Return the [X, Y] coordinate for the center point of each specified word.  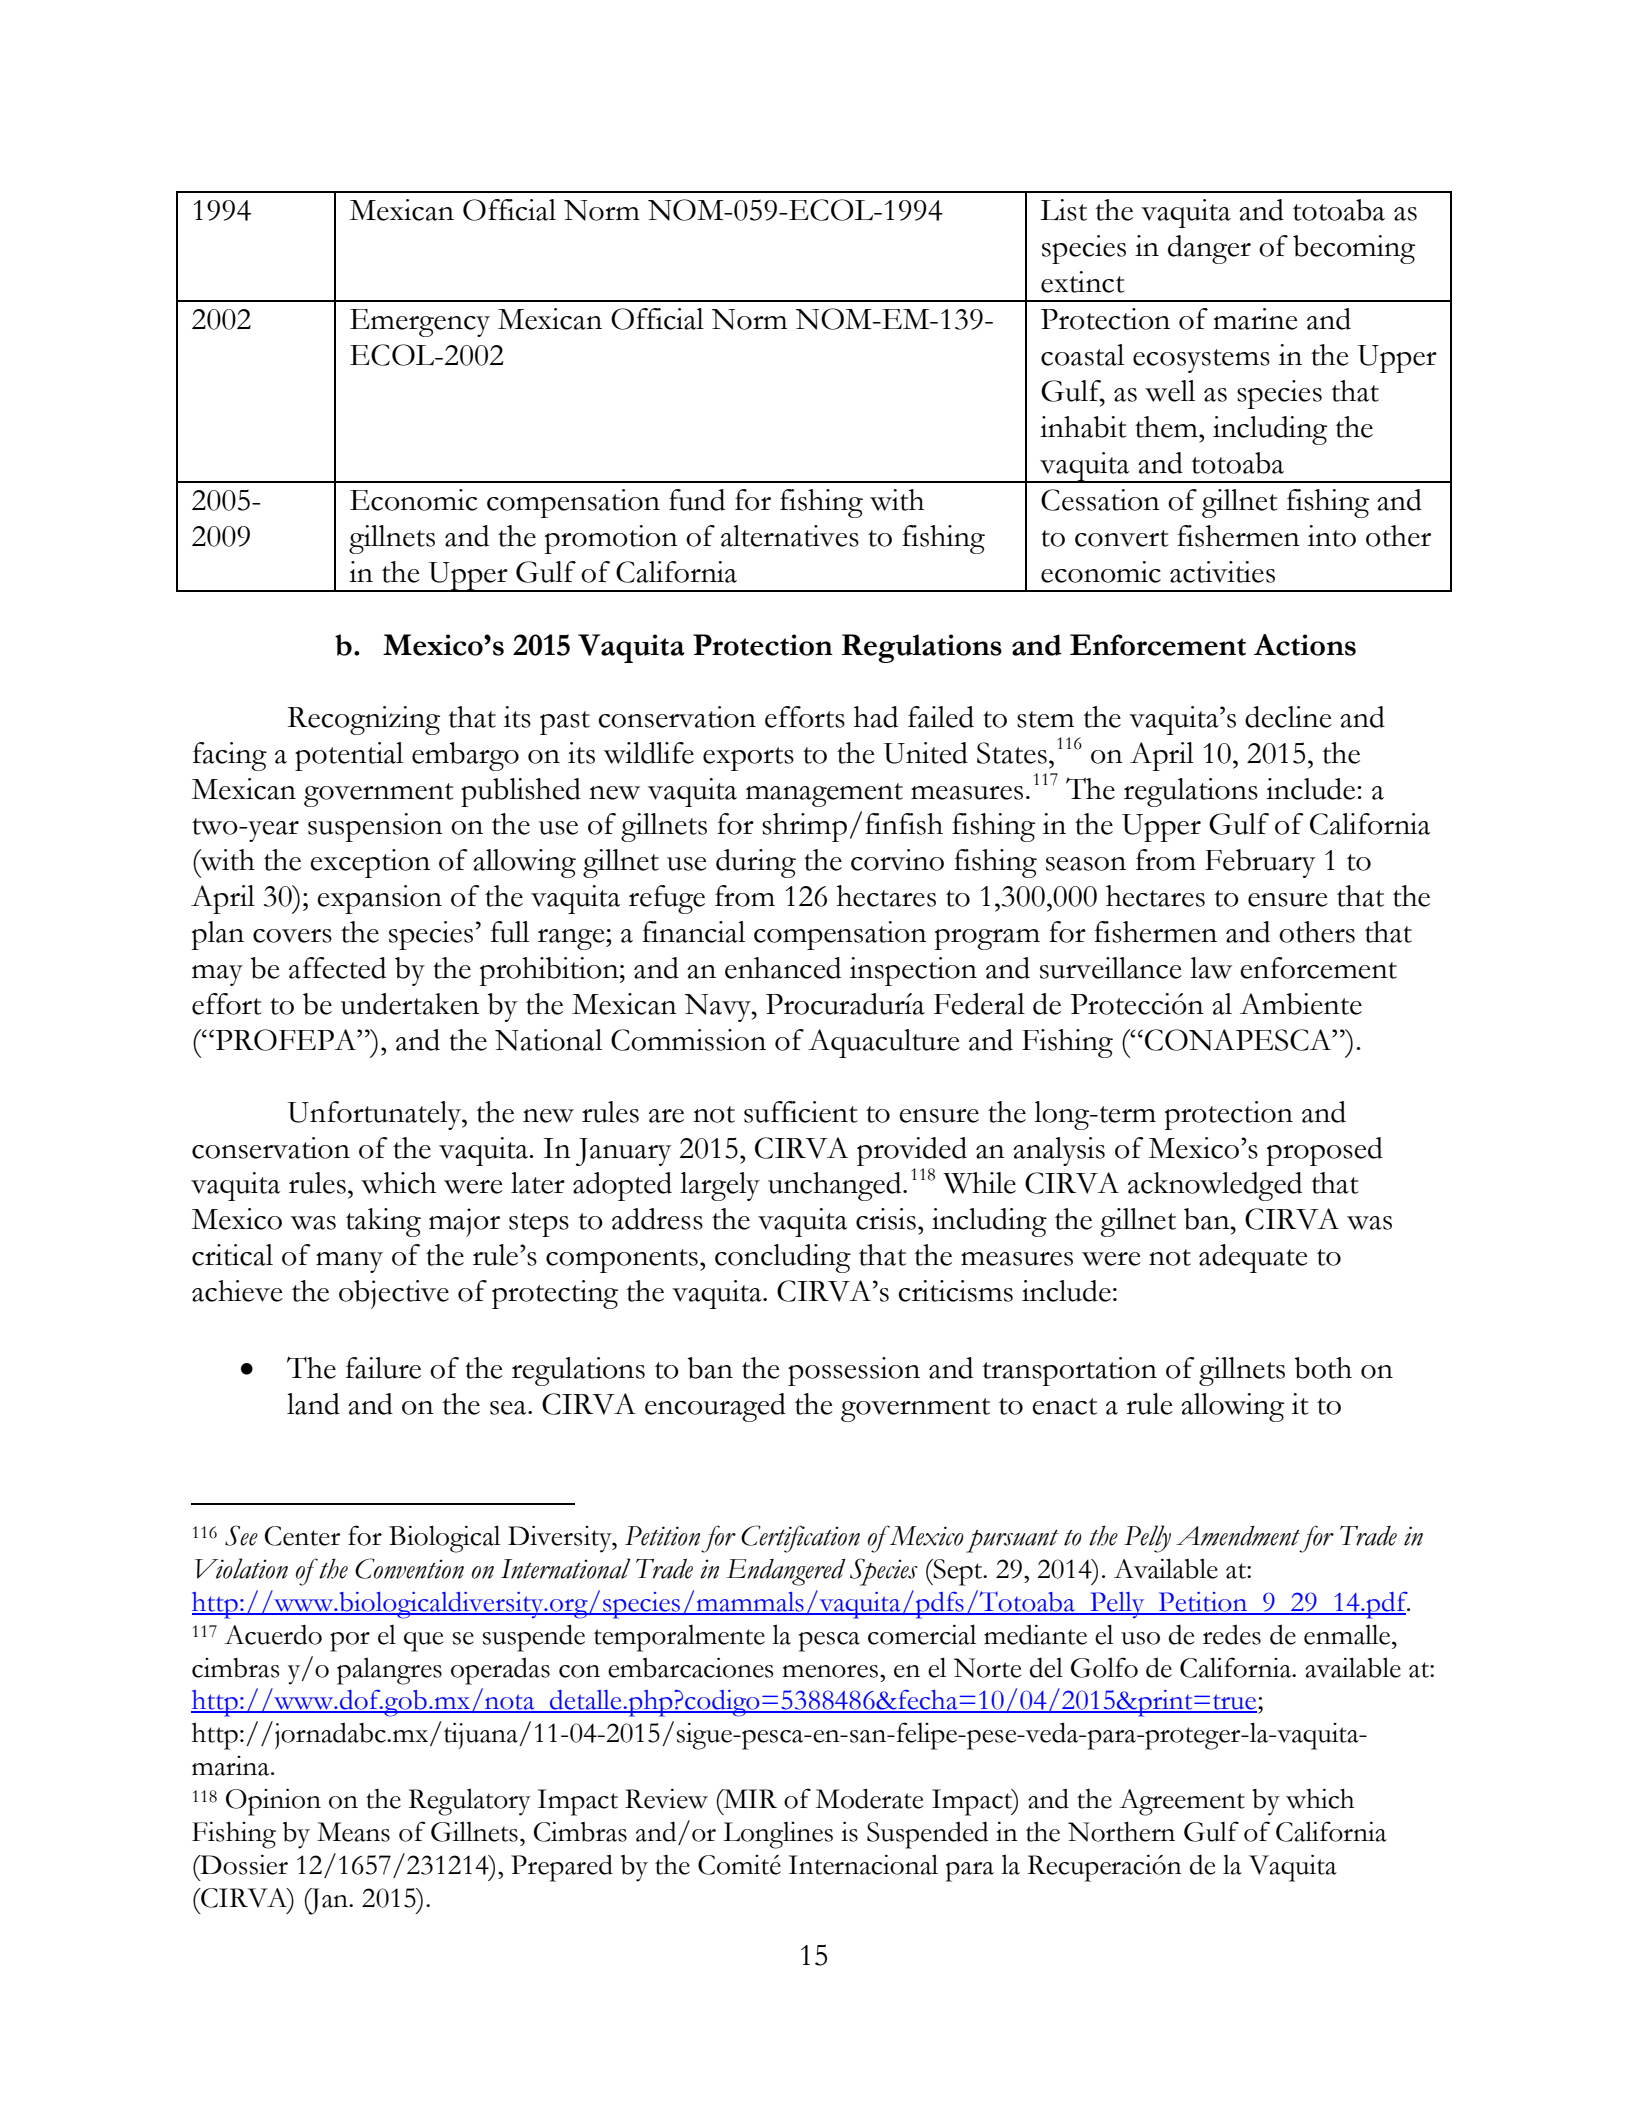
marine [1255, 319]
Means [353, 1832]
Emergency [420, 323]
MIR [749, 1798]
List [1063, 210]
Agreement [1182, 1802]
